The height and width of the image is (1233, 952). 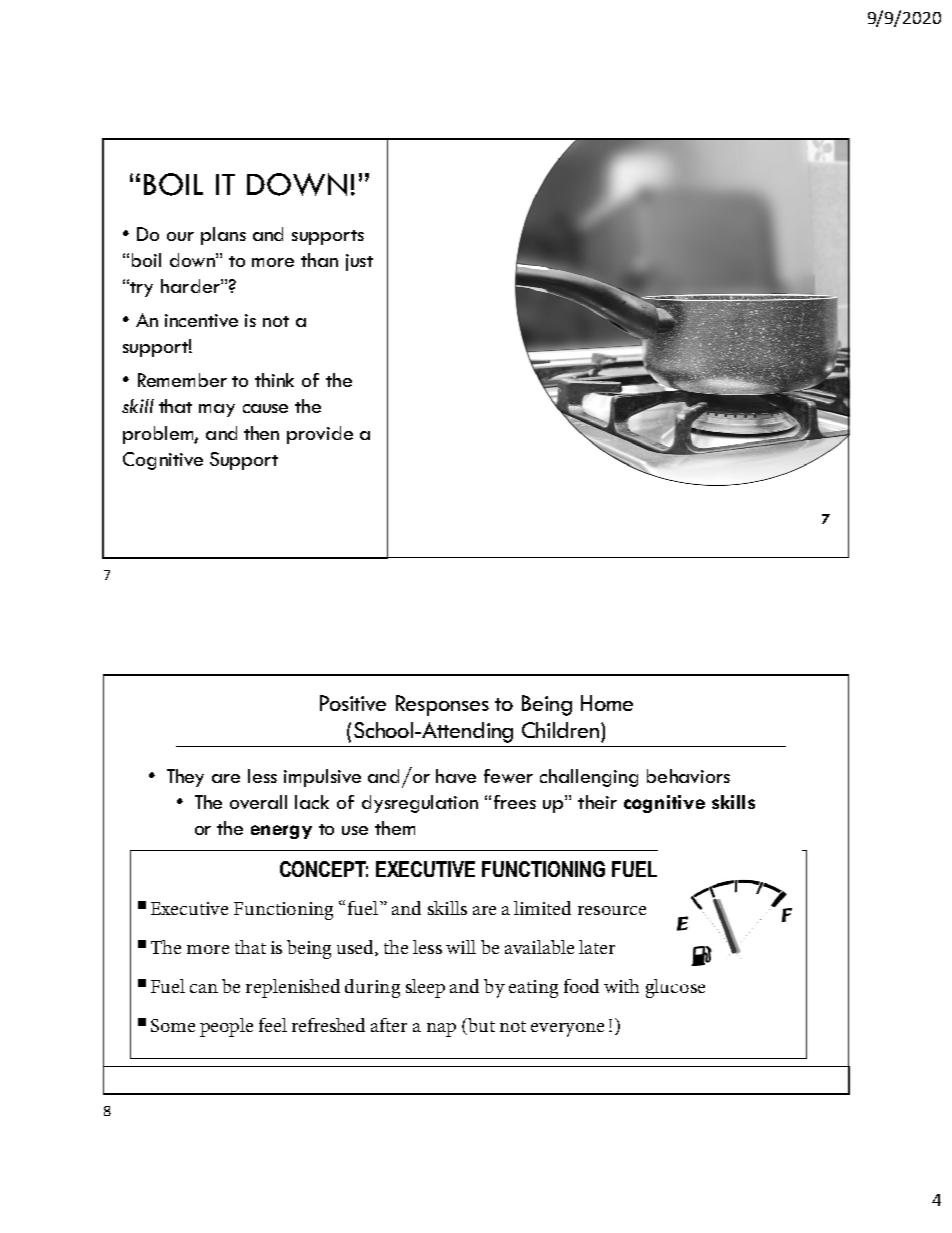 I want to click on their, so click(x=597, y=802).
